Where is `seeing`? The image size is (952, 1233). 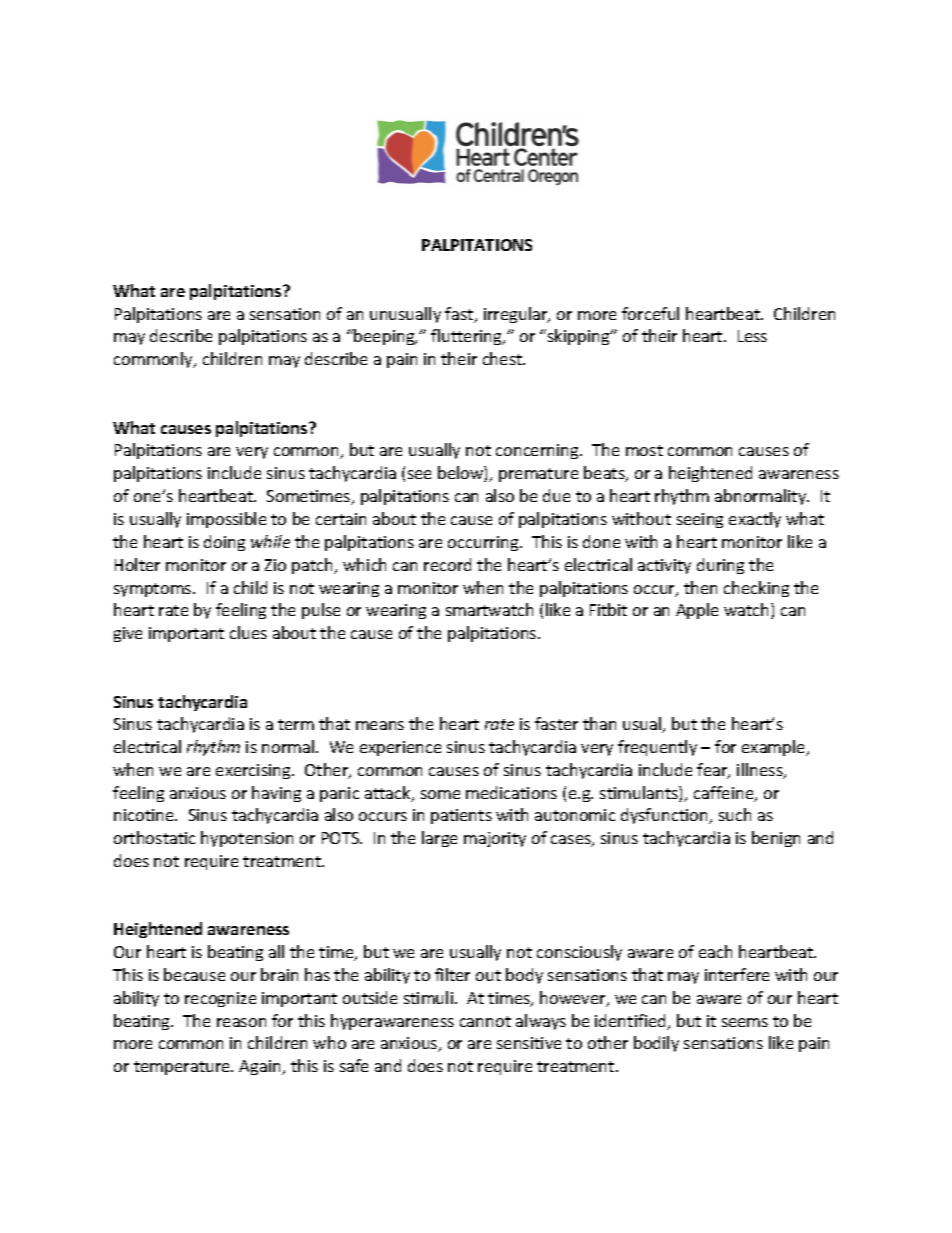 seeing is located at coordinates (700, 520).
